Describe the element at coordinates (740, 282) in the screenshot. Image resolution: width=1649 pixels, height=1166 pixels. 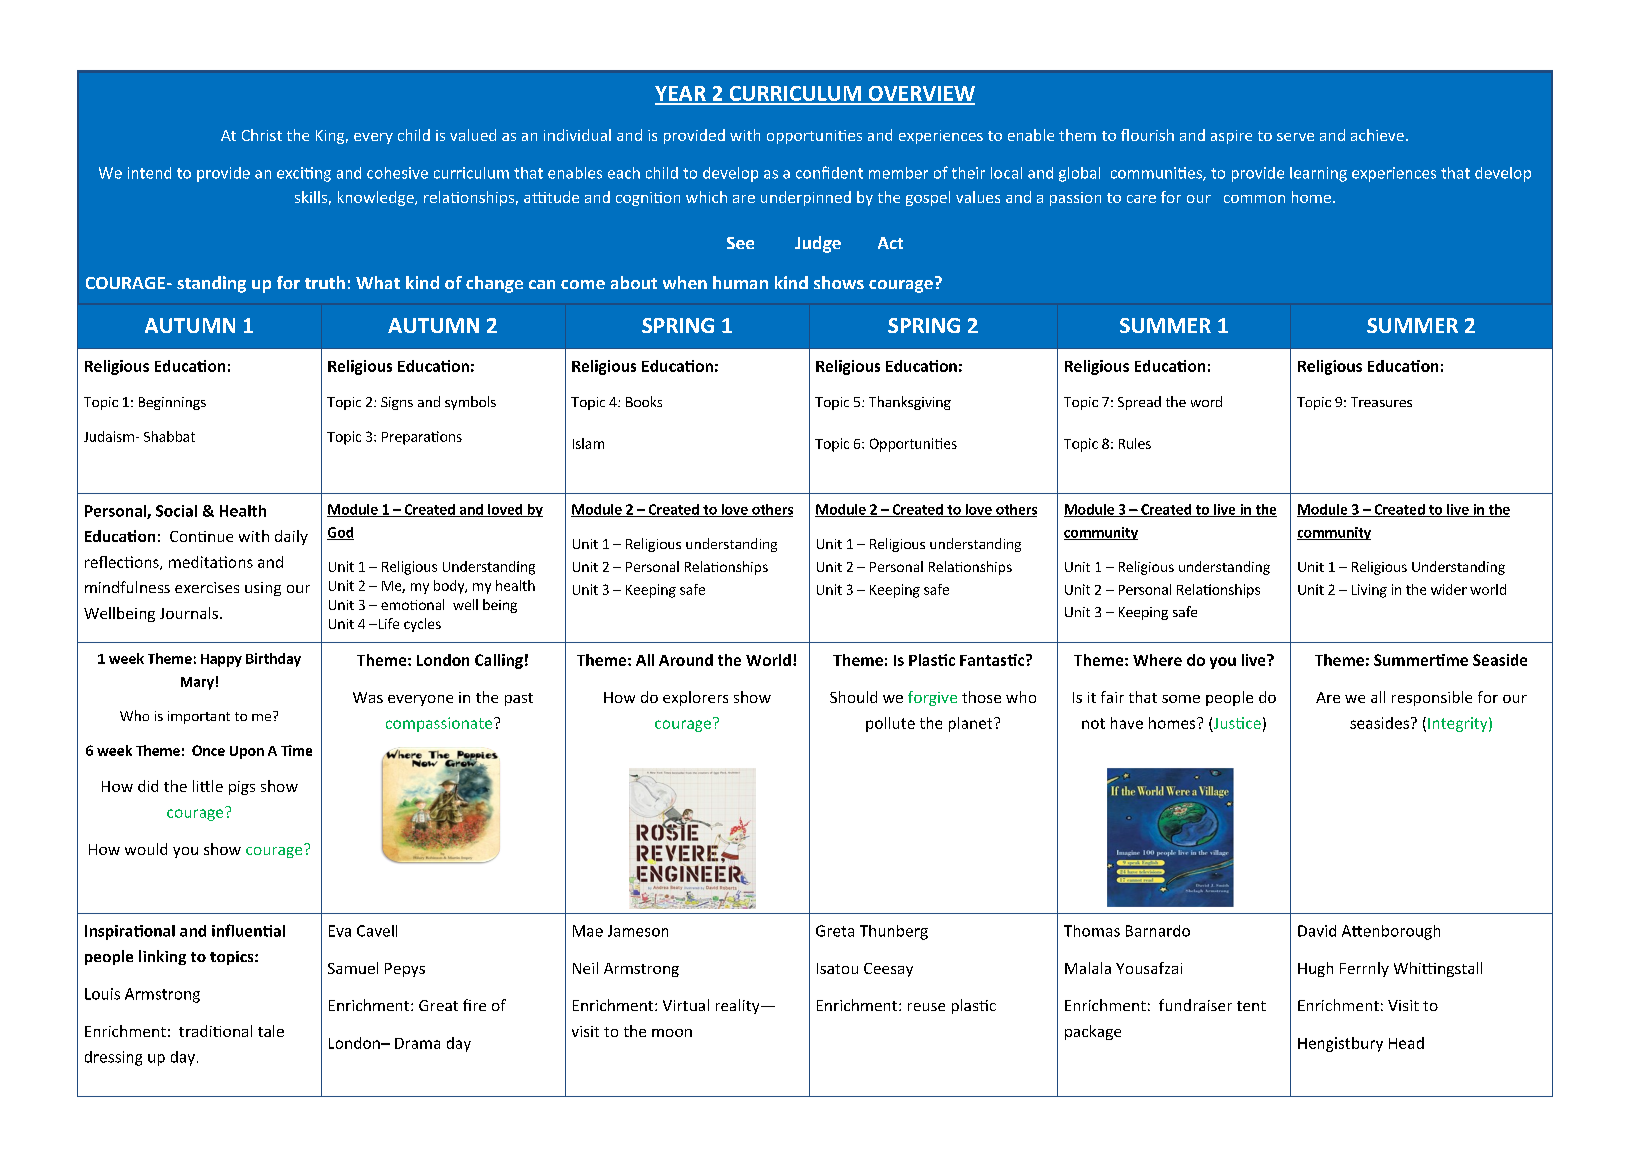
I see `human` at that location.
